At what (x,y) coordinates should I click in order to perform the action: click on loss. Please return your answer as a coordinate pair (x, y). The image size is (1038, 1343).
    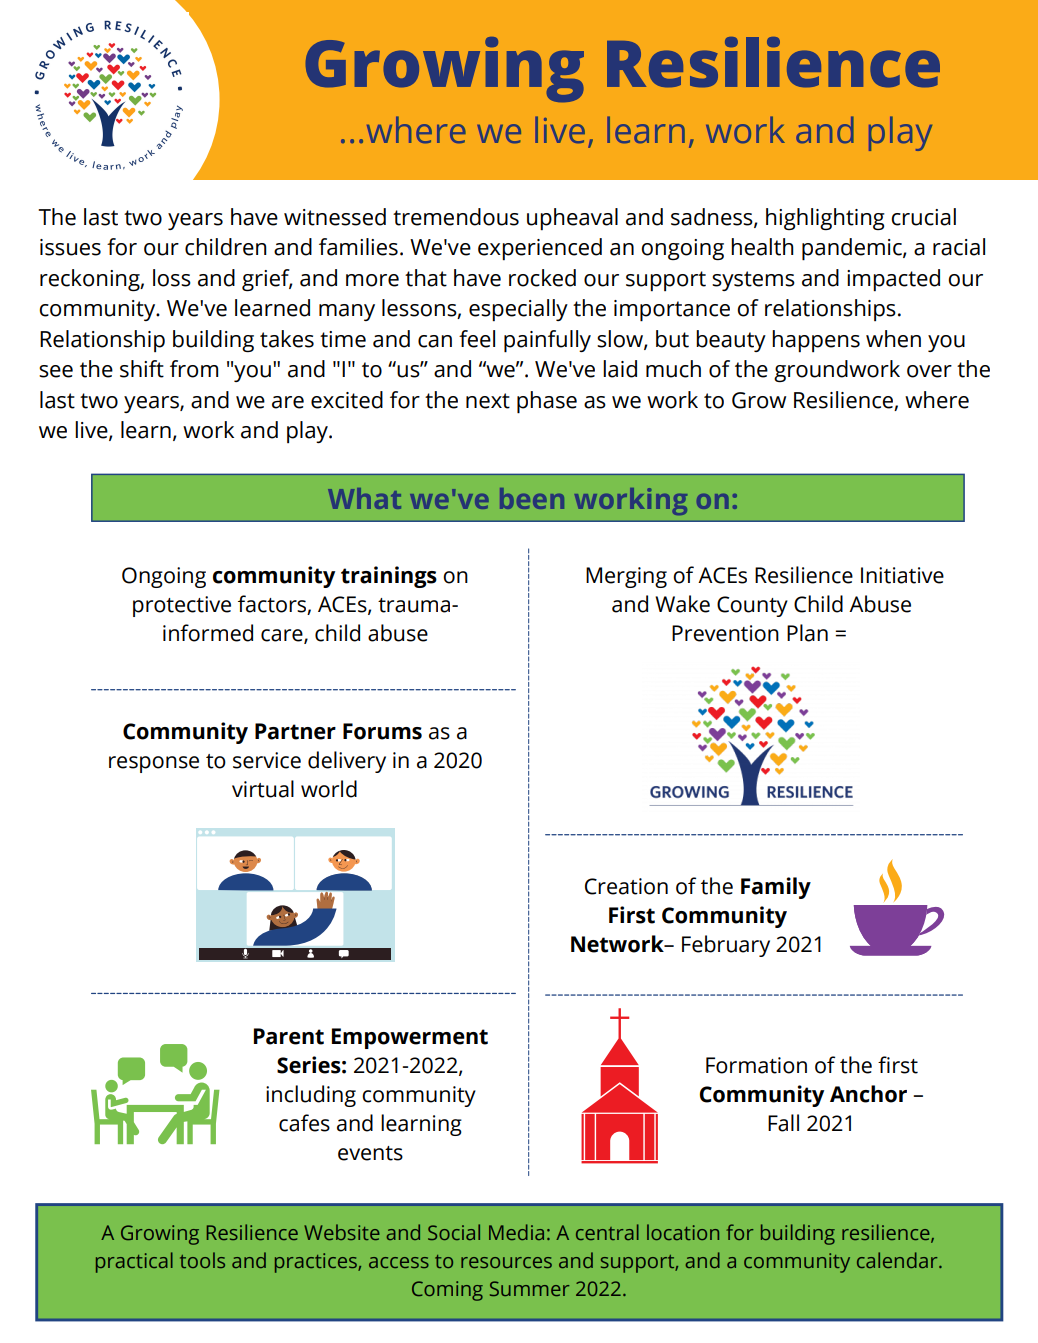
    Looking at the image, I should click on (172, 278).
